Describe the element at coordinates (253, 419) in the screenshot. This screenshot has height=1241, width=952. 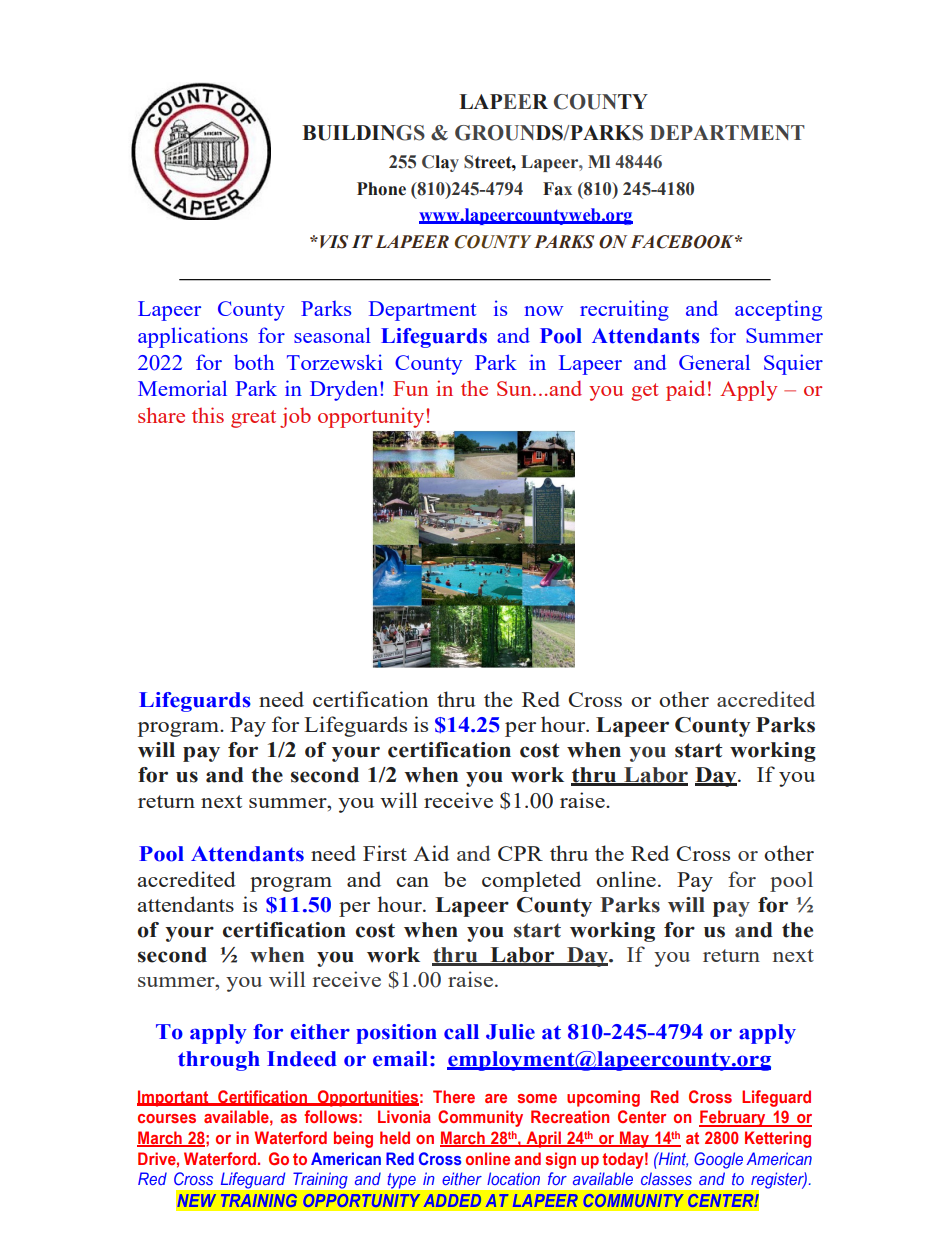
I see `great` at that location.
